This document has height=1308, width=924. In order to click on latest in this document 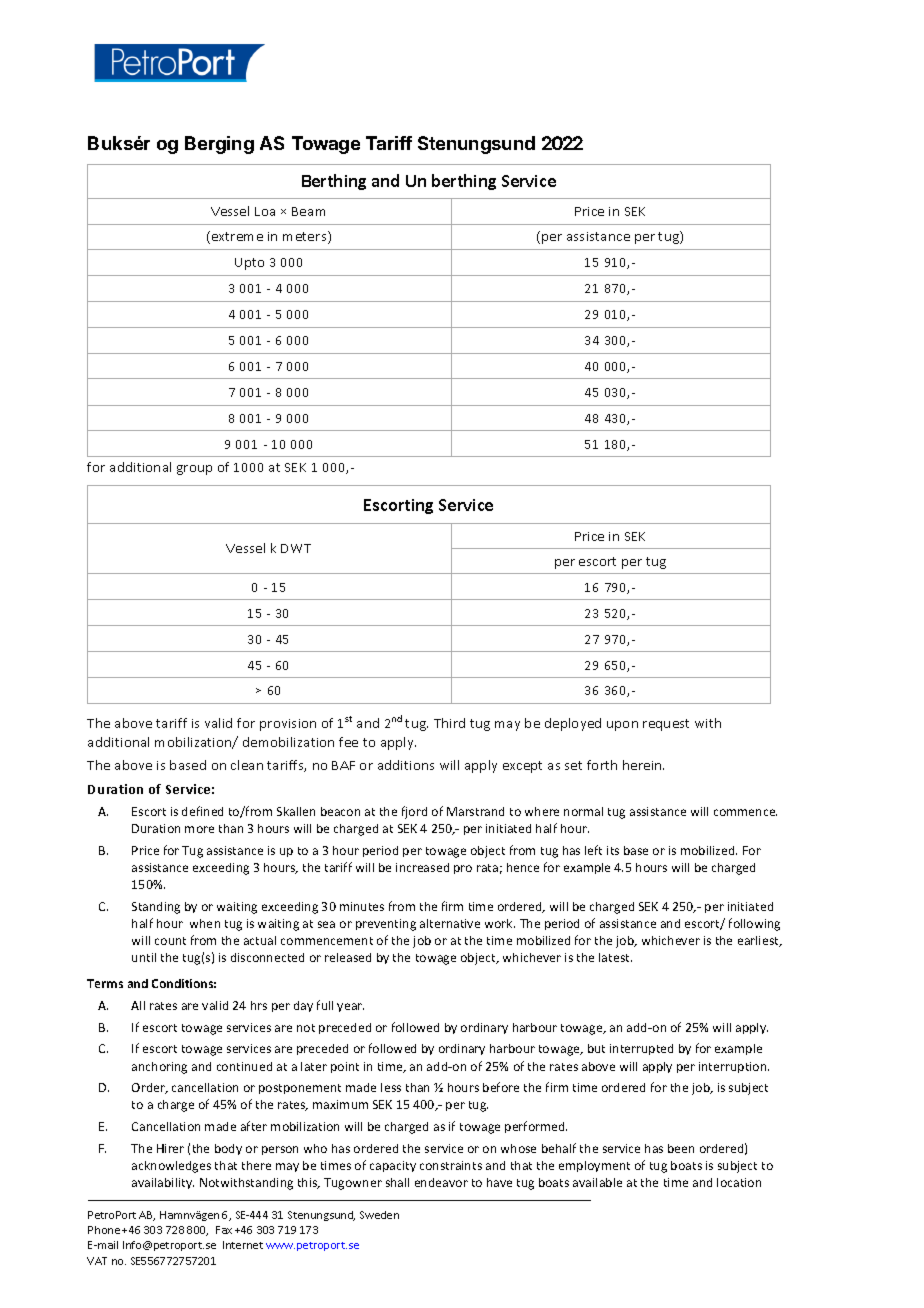, I will do `click(615, 957)`.
